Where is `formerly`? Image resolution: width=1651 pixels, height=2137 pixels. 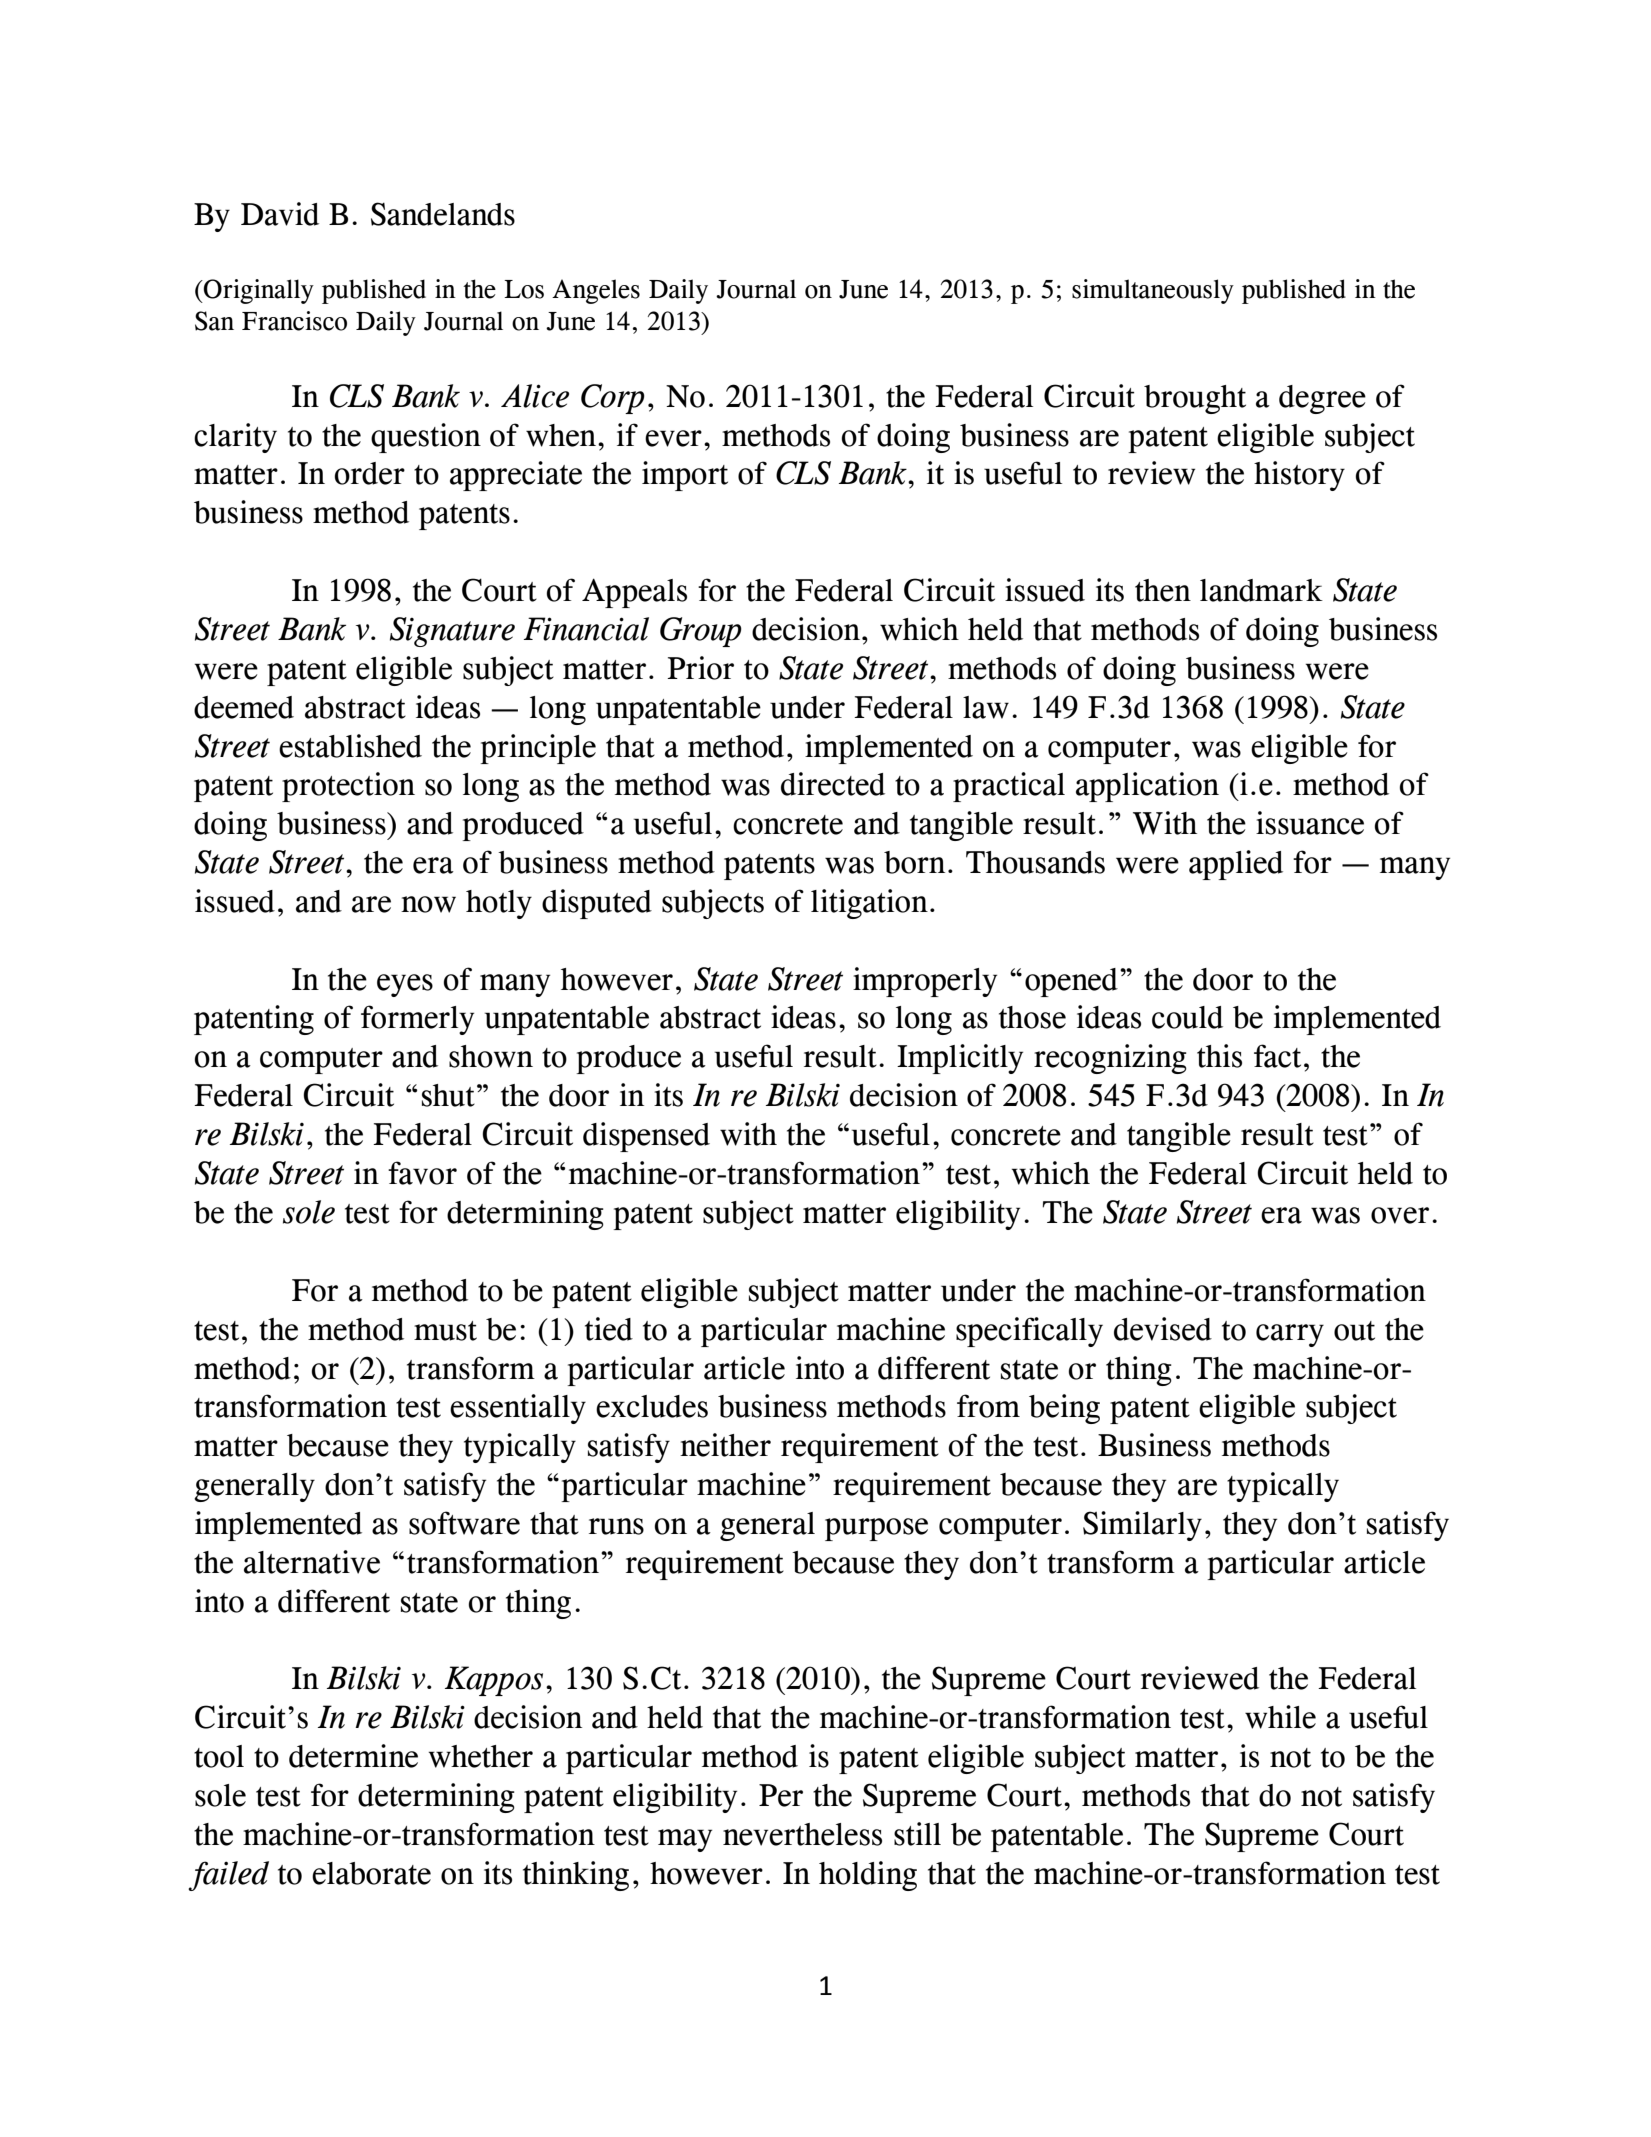 formerly is located at coordinates (417, 1020).
